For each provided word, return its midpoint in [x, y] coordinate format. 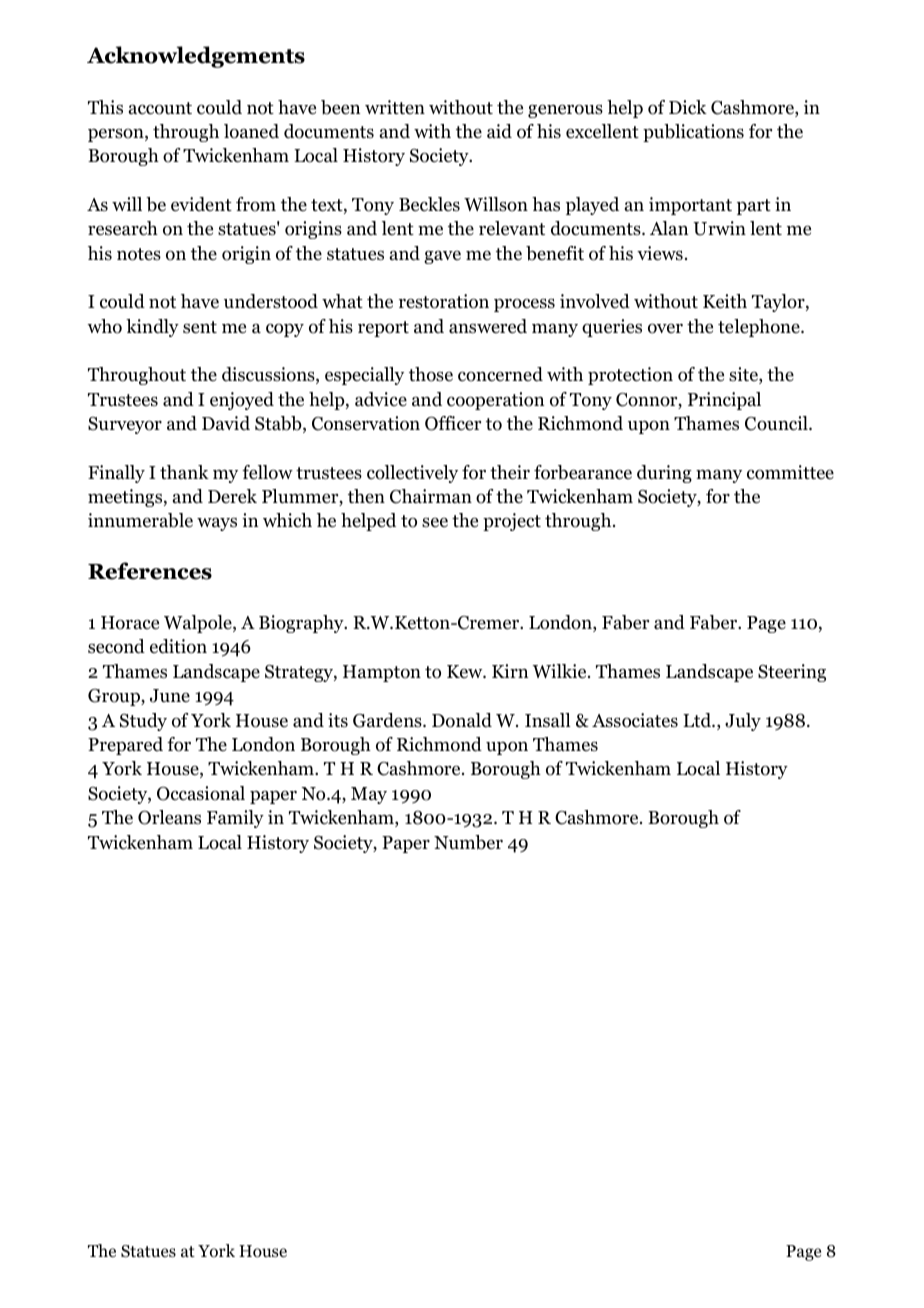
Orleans [169, 817]
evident [201, 204]
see [435, 522]
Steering [792, 673]
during [664, 474]
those [431, 374]
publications [693, 133]
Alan [669, 228]
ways [217, 524]
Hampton [382, 673]
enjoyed [242, 401]
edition [178, 646]
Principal [724, 401]
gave [442, 257]
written [395, 107]
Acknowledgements [196, 57]
